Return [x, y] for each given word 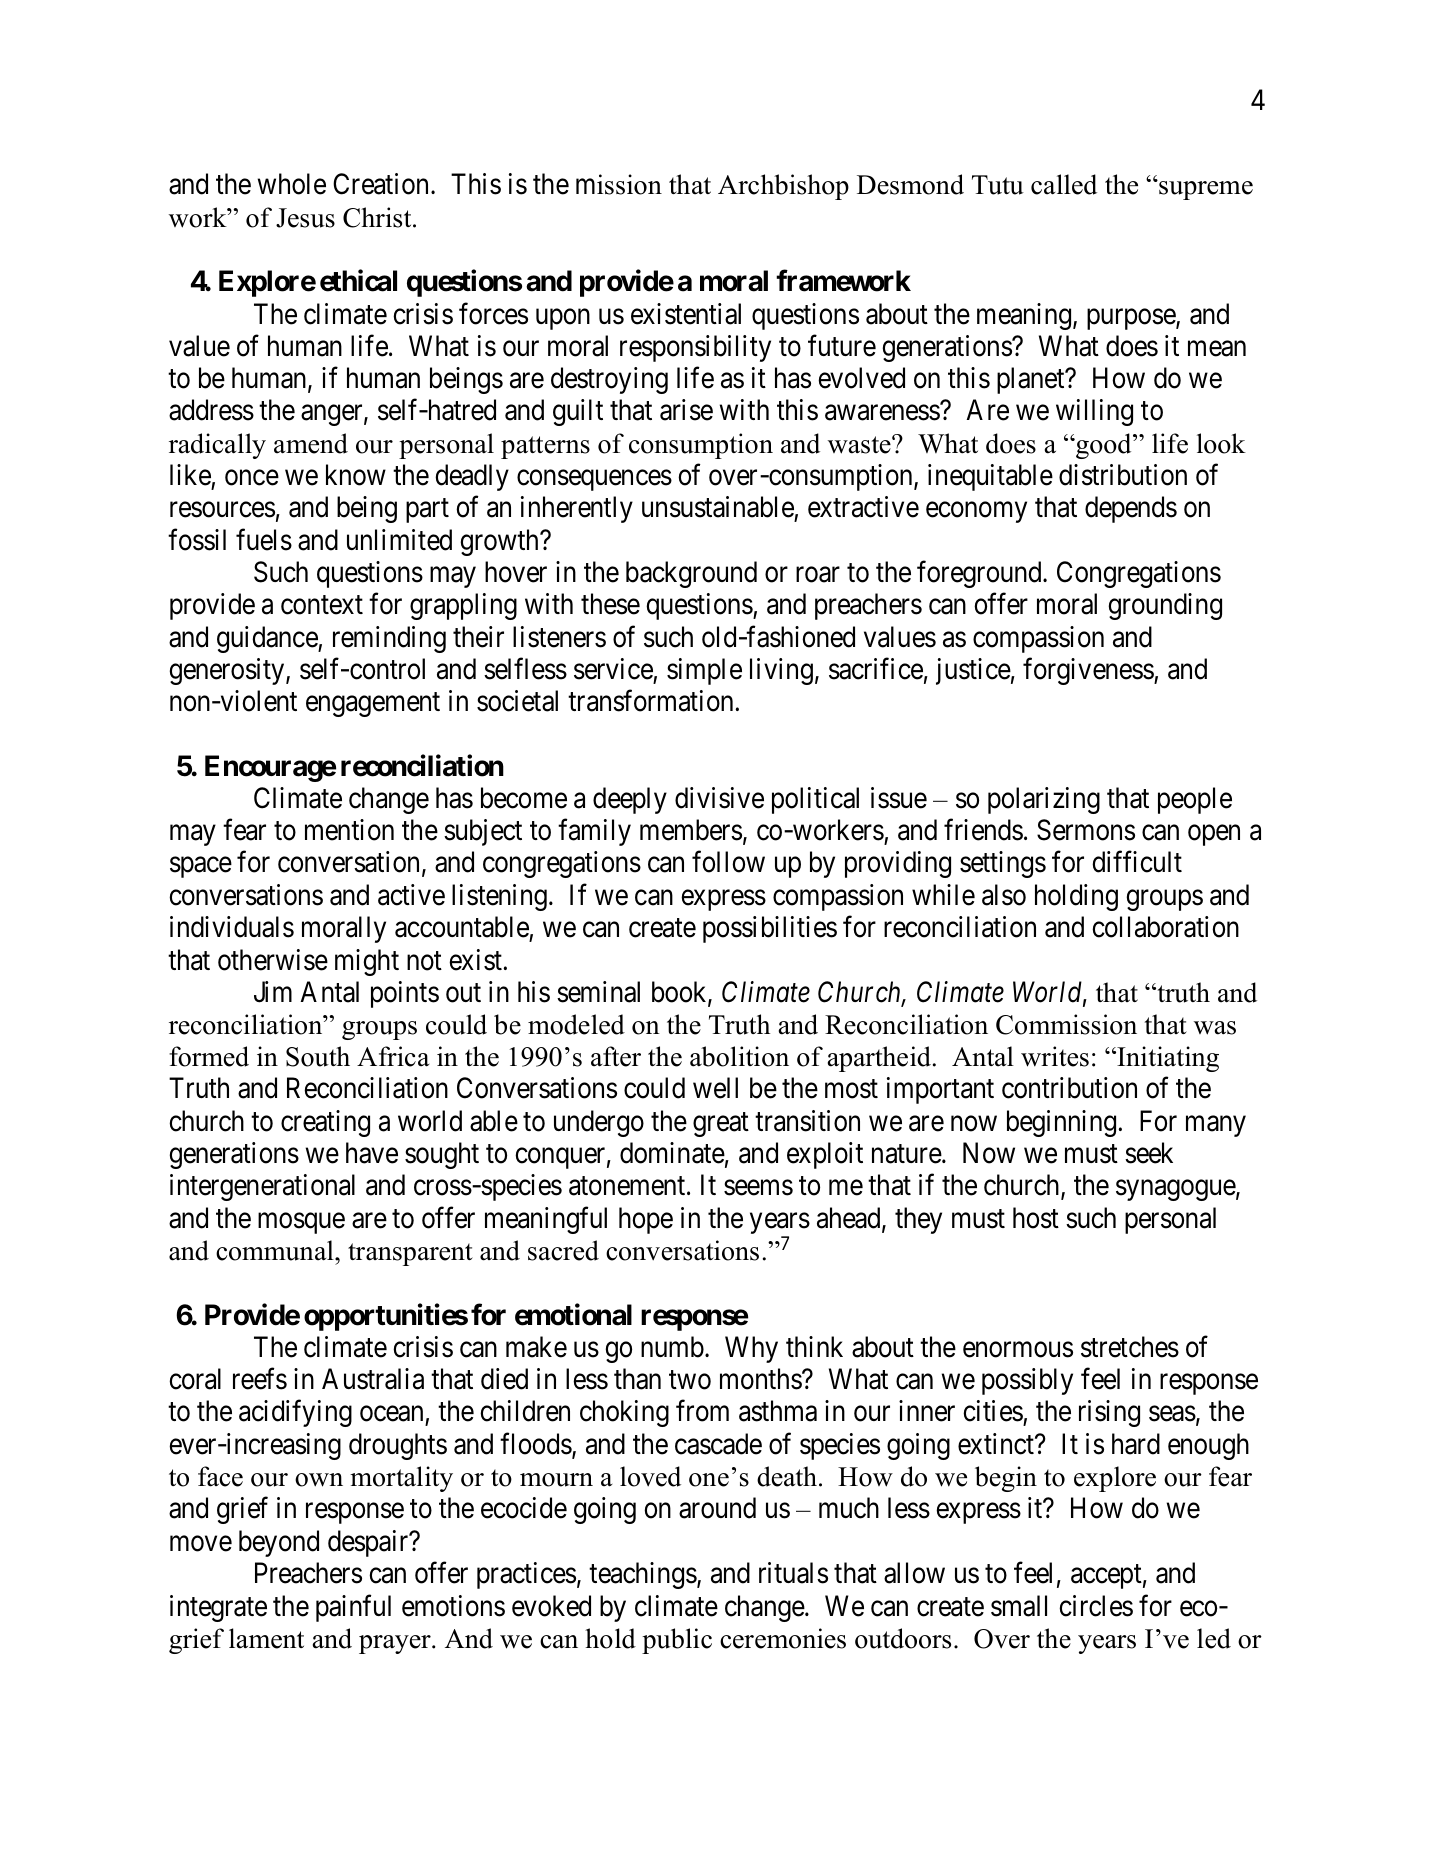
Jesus [305, 218]
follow [728, 862]
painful [353, 1608]
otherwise [273, 960]
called [1064, 184]
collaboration [1165, 927]
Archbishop [783, 187]
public [677, 1641]
